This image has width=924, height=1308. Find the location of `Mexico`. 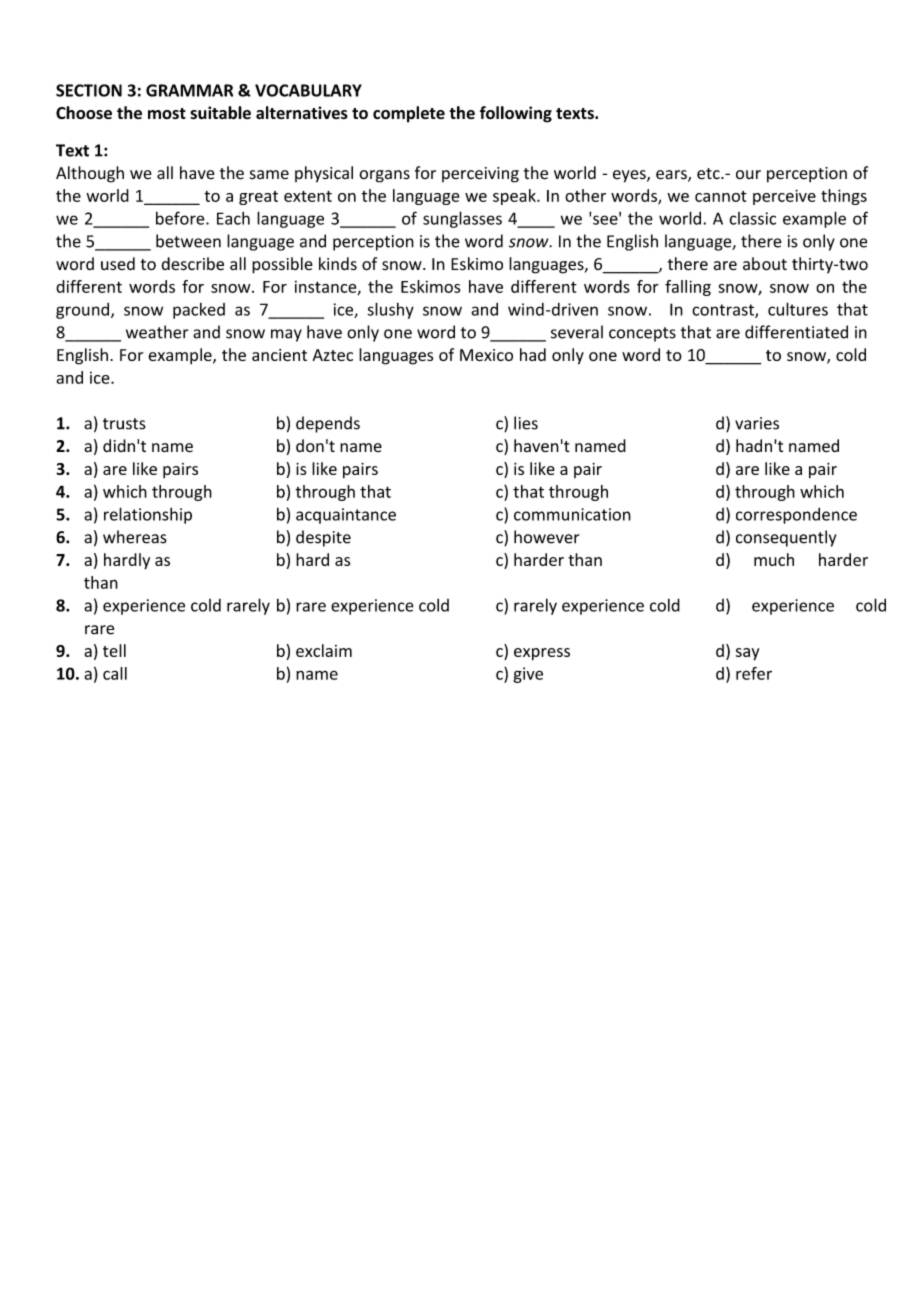

Mexico is located at coordinates (486, 355).
